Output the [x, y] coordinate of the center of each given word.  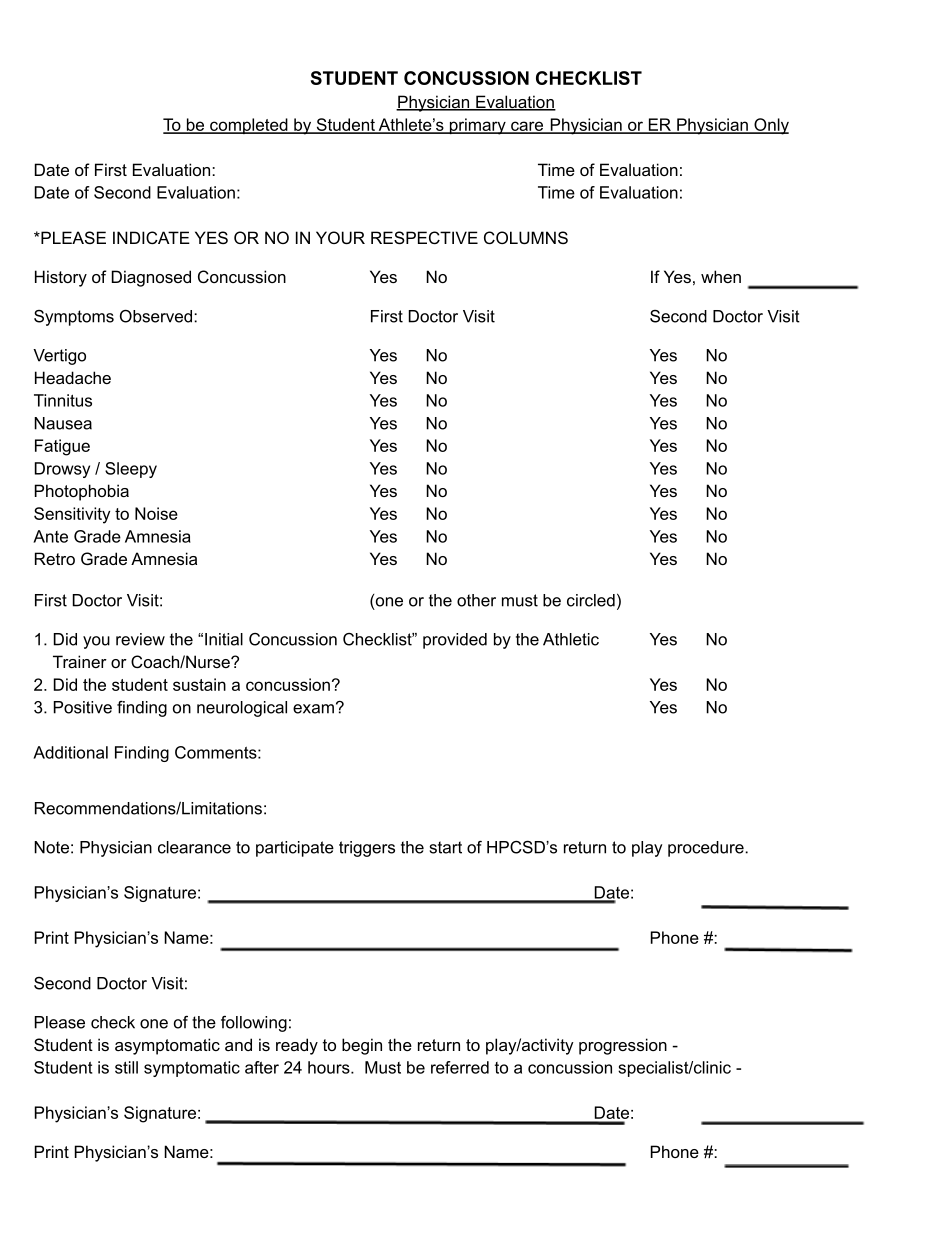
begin [362, 1046]
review [140, 639]
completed [249, 126]
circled [591, 600]
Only [770, 126]
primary [477, 126]
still [126, 1067]
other [476, 600]
